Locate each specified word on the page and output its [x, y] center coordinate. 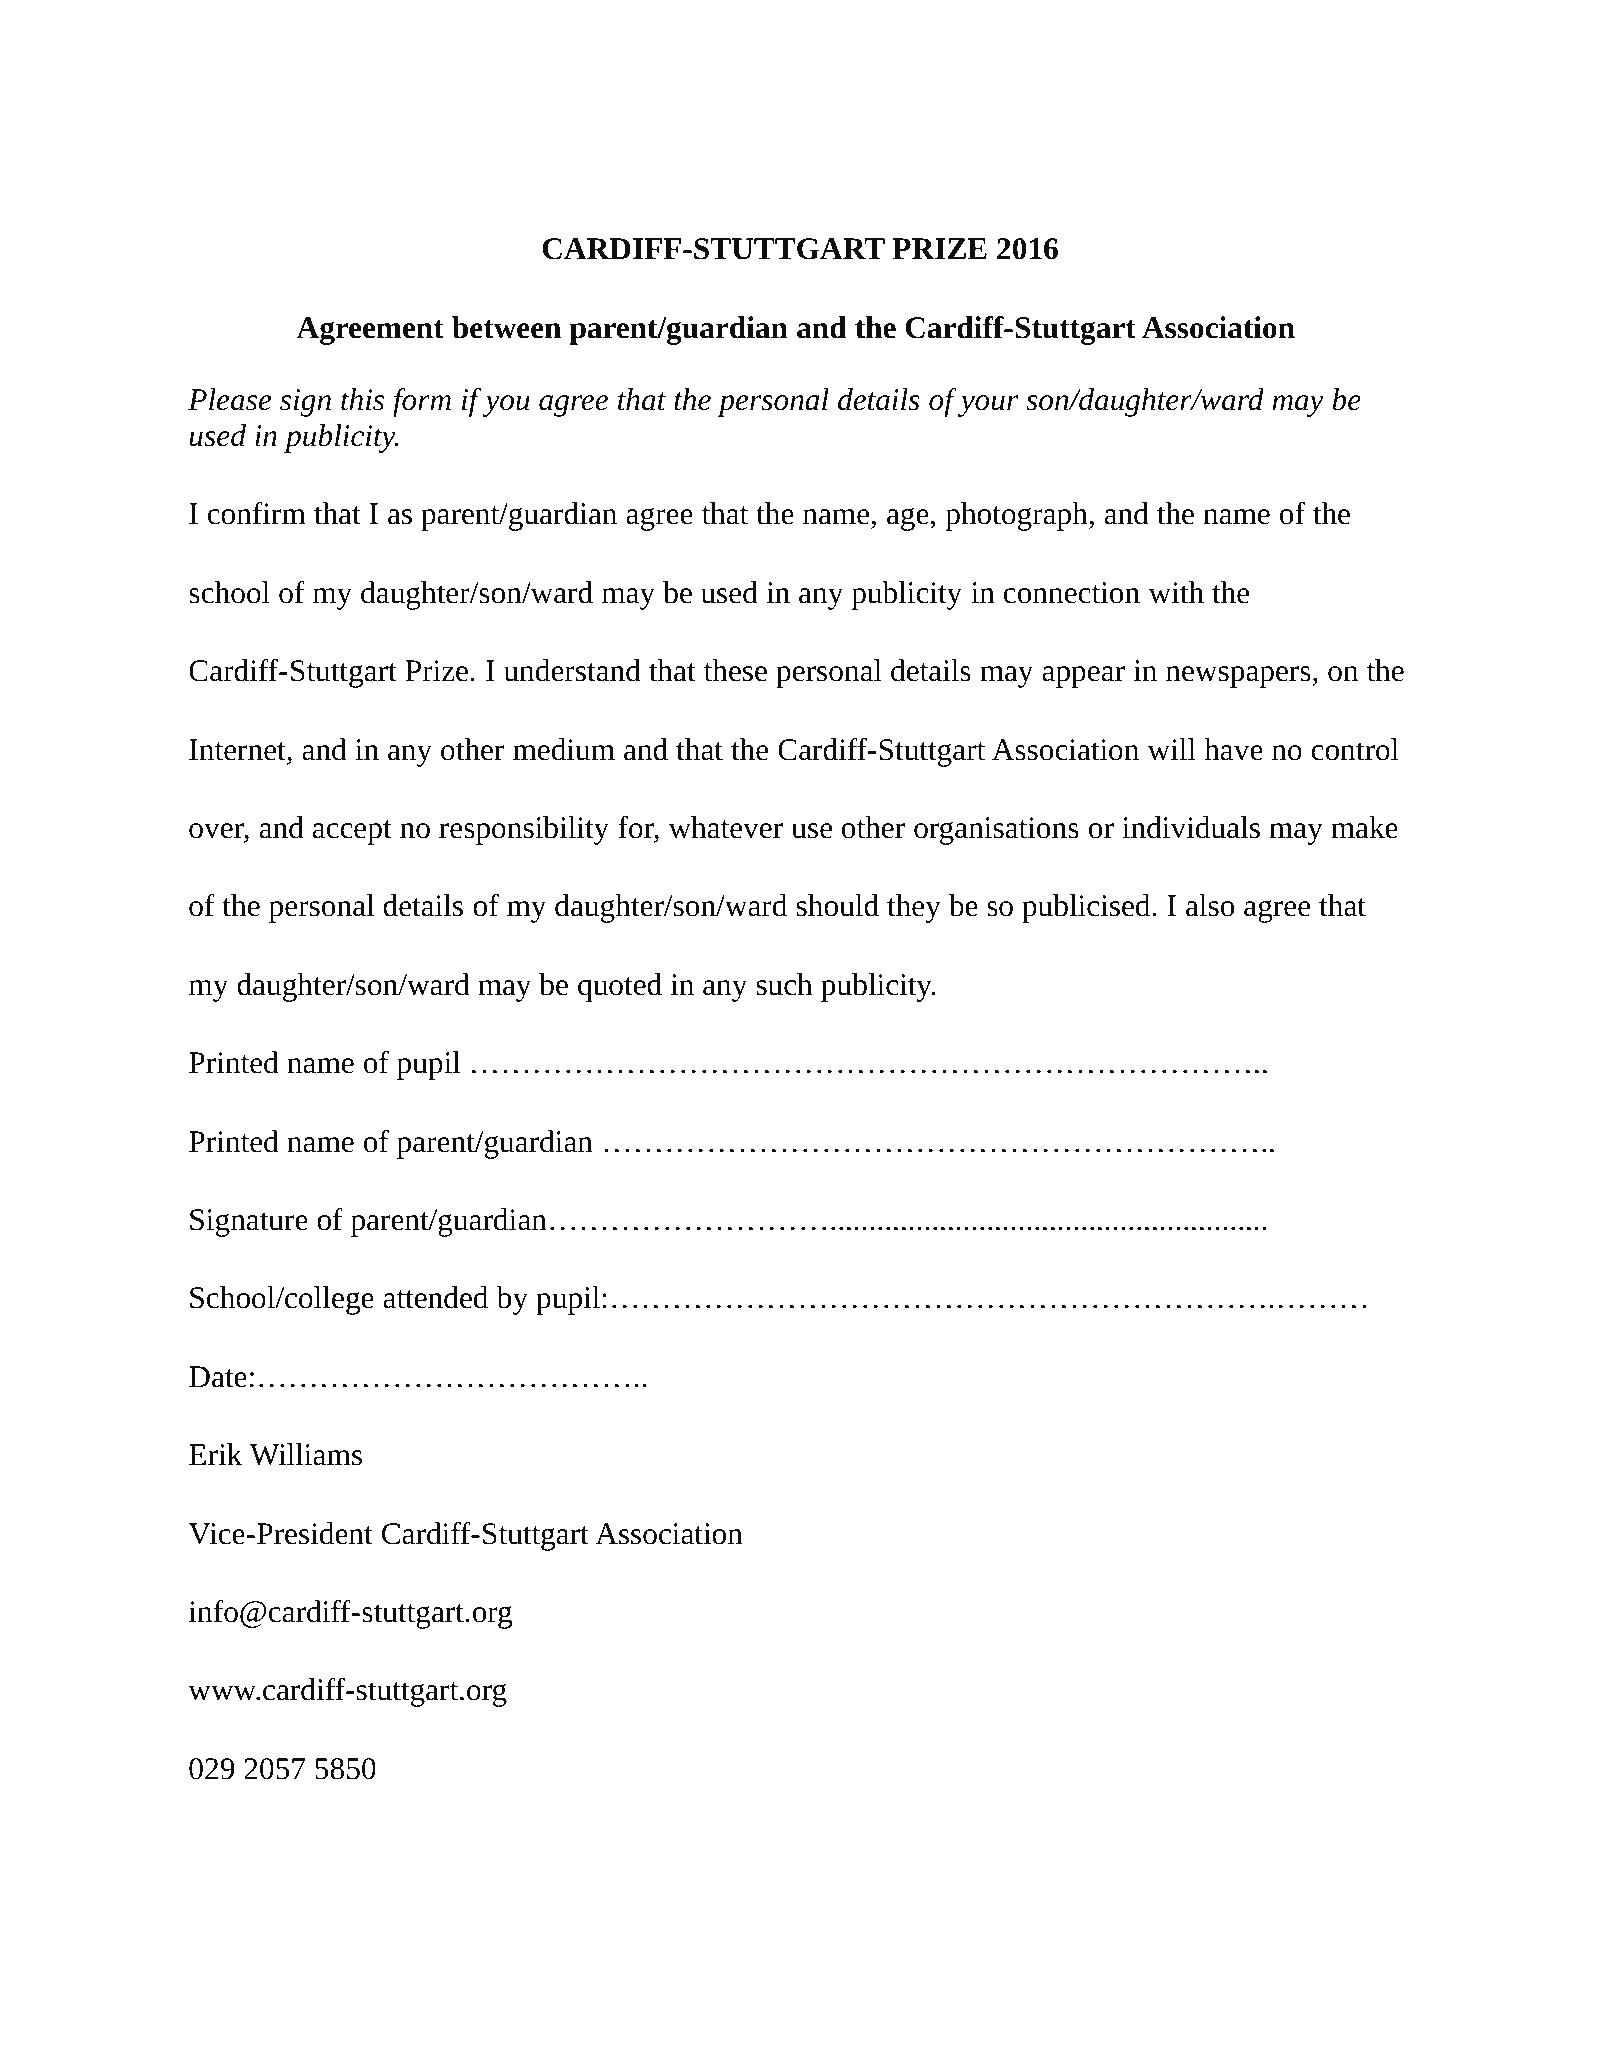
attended [435, 1297]
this [362, 399]
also [1210, 905]
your [988, 406]
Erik [215, 1454]
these [735, 670]
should [837, 905]
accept [352, 832]
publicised [1087, 908]
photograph [1018, 516]
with [1176, 592]
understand [572, 670]
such [784, 984]
